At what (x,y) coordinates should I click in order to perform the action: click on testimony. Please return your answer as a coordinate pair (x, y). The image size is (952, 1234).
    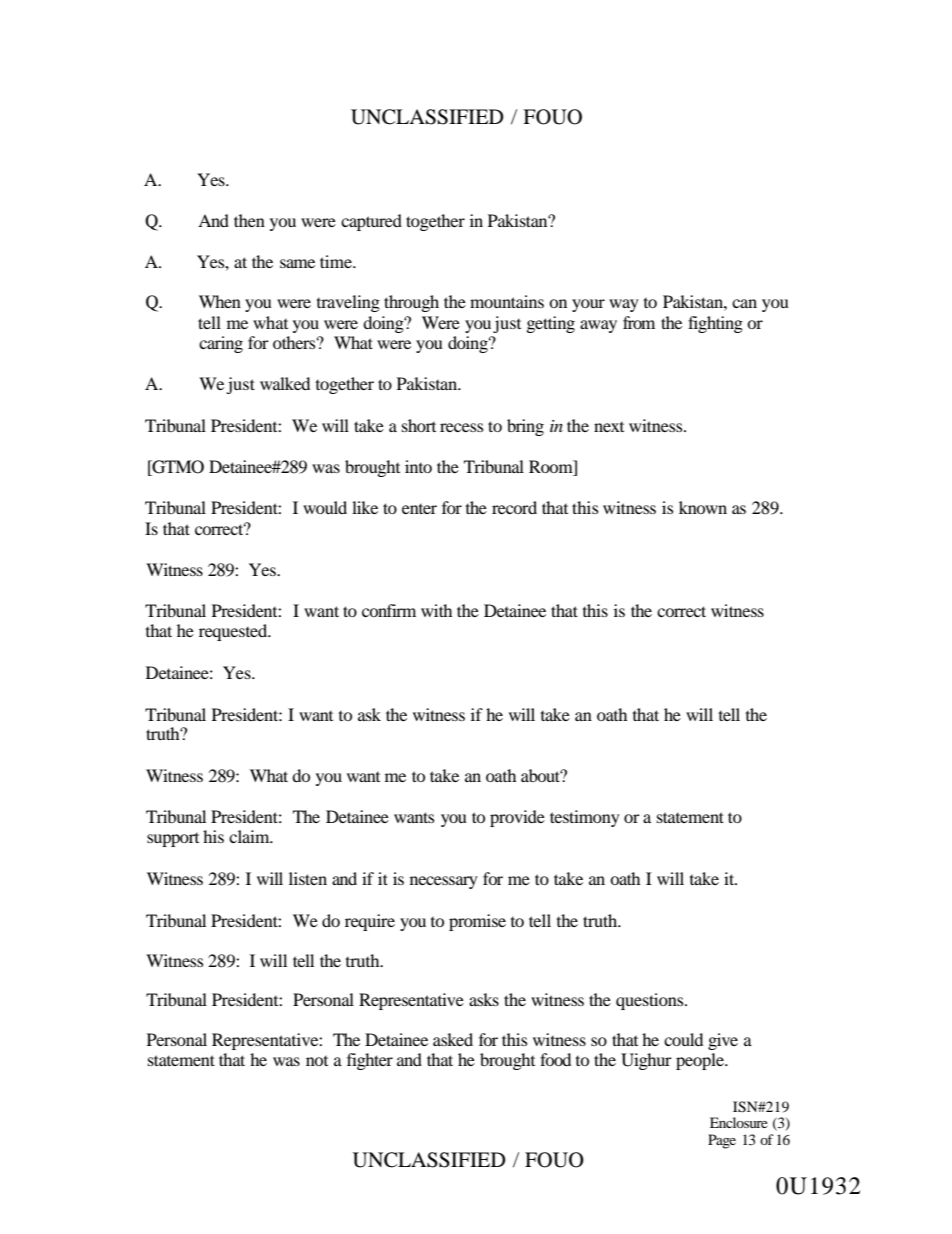
    Looking at the image, I should click on (585, 818).
